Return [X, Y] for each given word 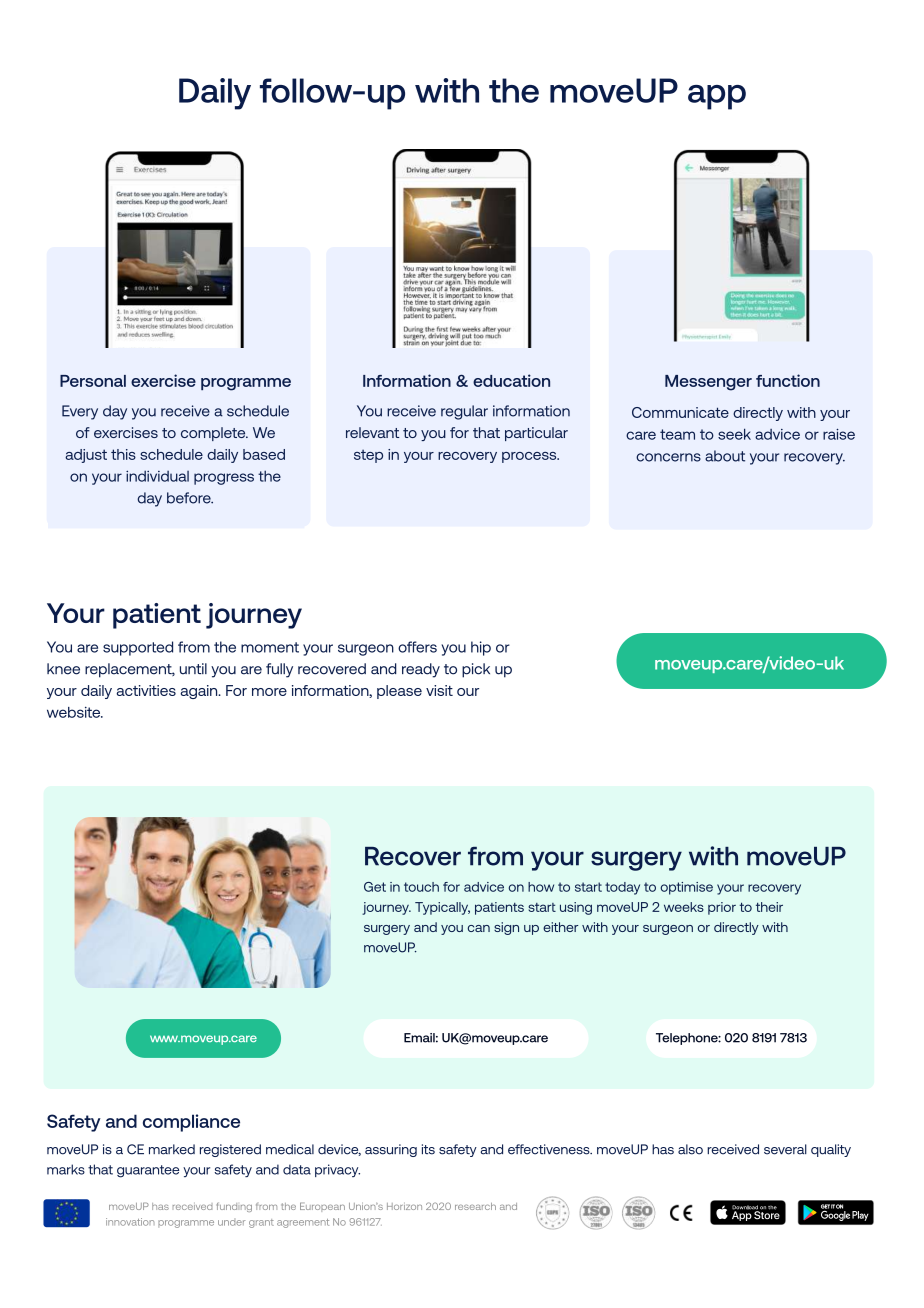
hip [481, 648]
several [785, 1149]
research [475, 1206]
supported [138, 648]
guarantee [148, 1171]
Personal [93, 381]
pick [476, 670]
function [788, 380]
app [717, 97]
